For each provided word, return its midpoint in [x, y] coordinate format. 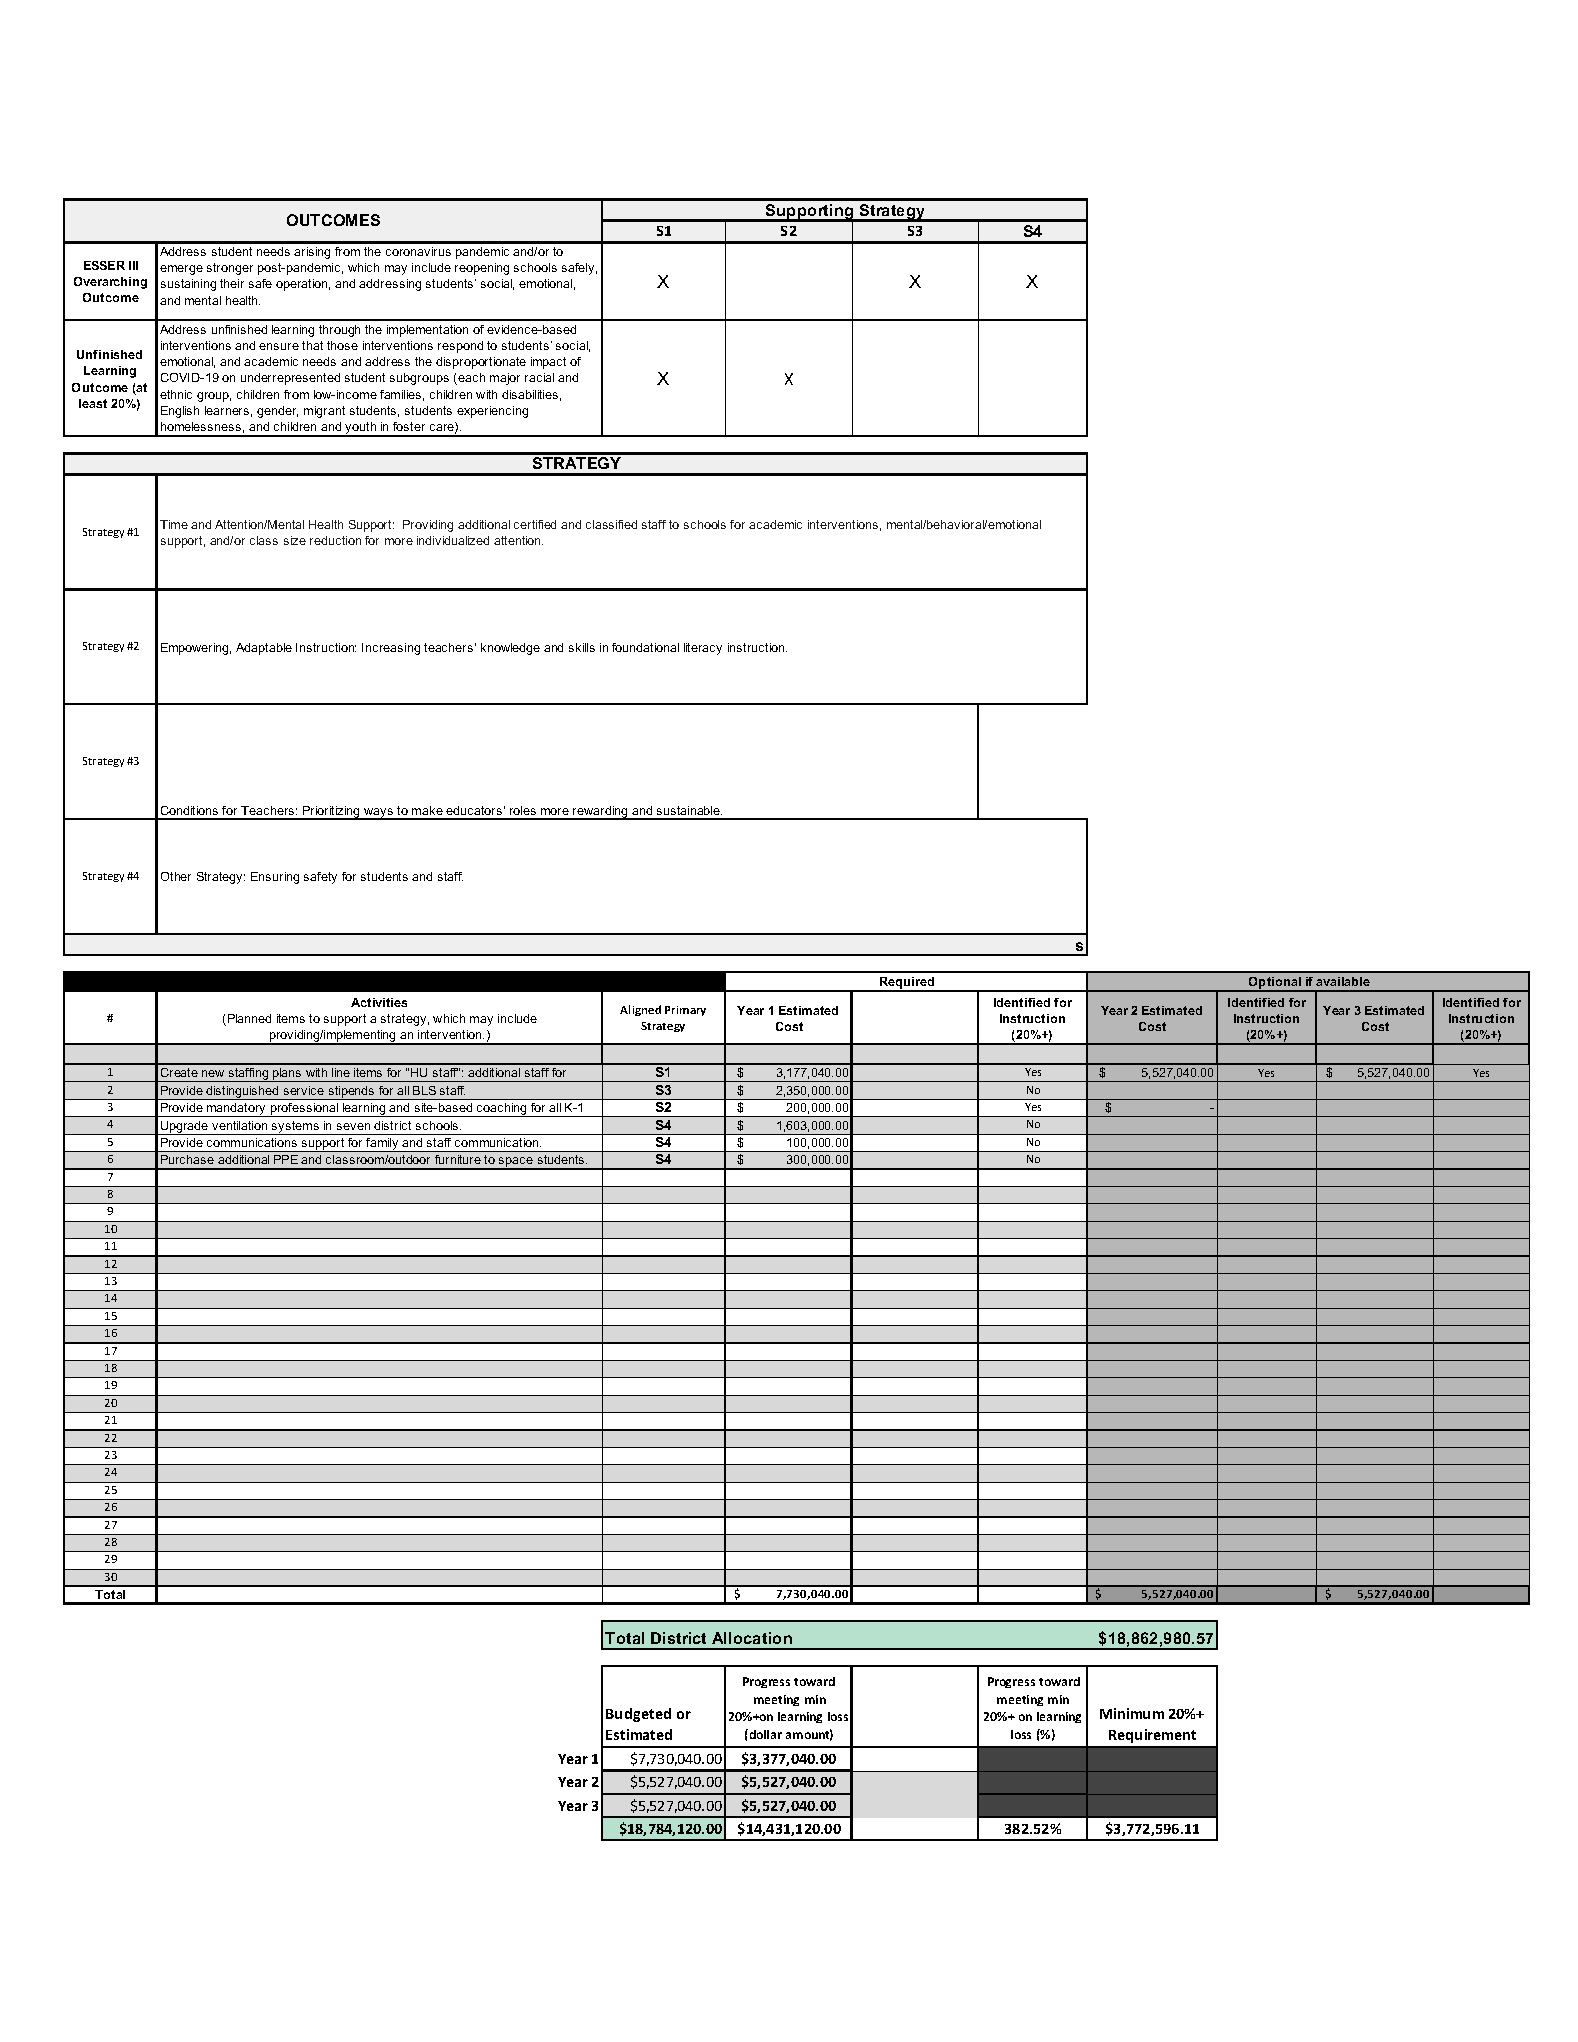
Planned [249, 1018]
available [1343, 981]
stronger [230, 269]
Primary [685, 1011]
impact [548, 363]
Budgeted [638, 1715]
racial [539, 377]
